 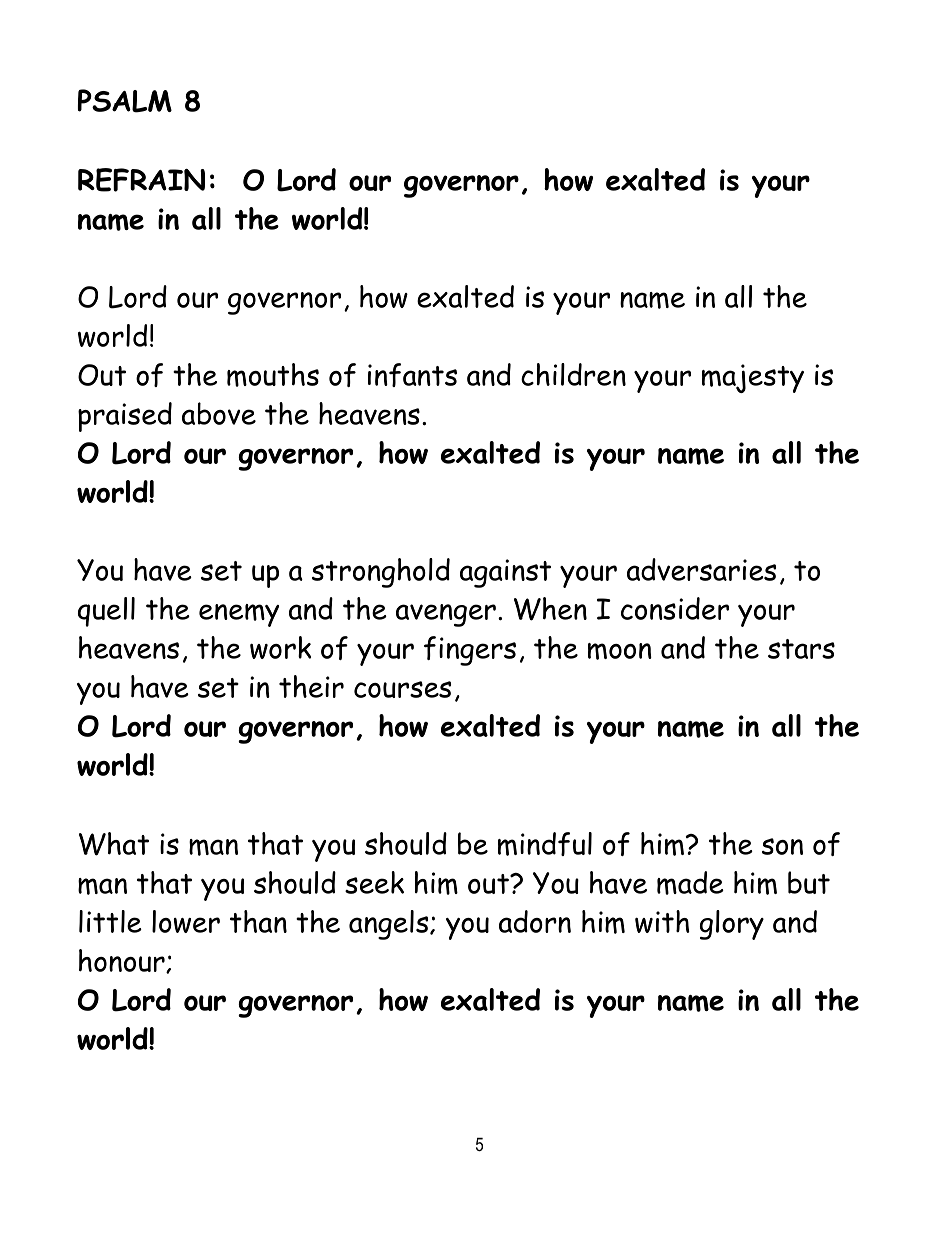 What do you see at coordinates (141, 180) in the document?
I see `REFRAIN` at bounding box center [141, 180].
